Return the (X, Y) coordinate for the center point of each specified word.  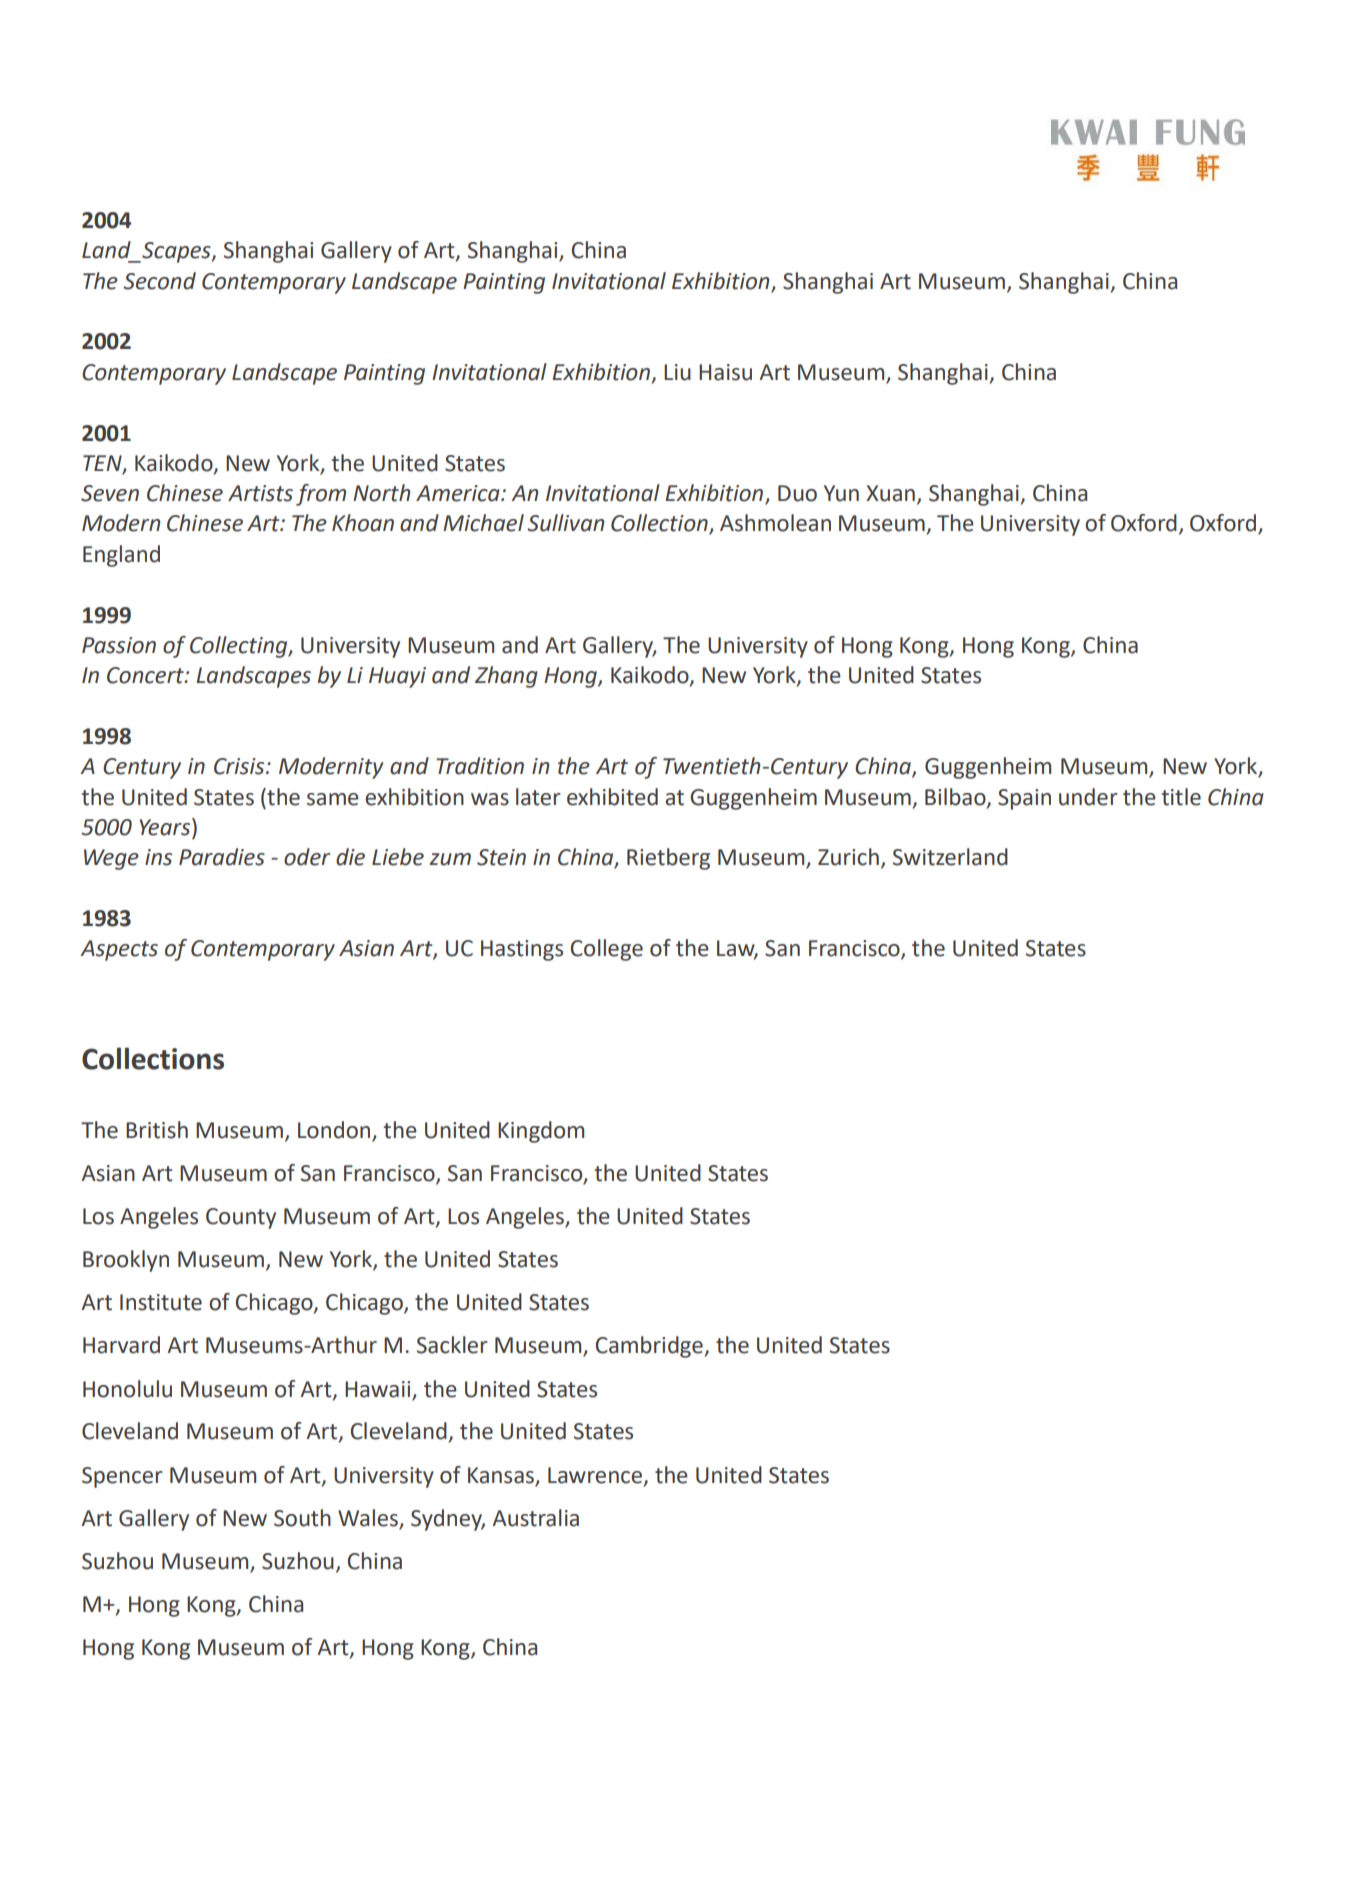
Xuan (890, 493)
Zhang (506, 677)
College (607, 950)
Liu (677, 372)
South (302, 1518)
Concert (146, 675)
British (157, 1130)
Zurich (848, 857)
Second (159, 281)
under (1088, 797)
